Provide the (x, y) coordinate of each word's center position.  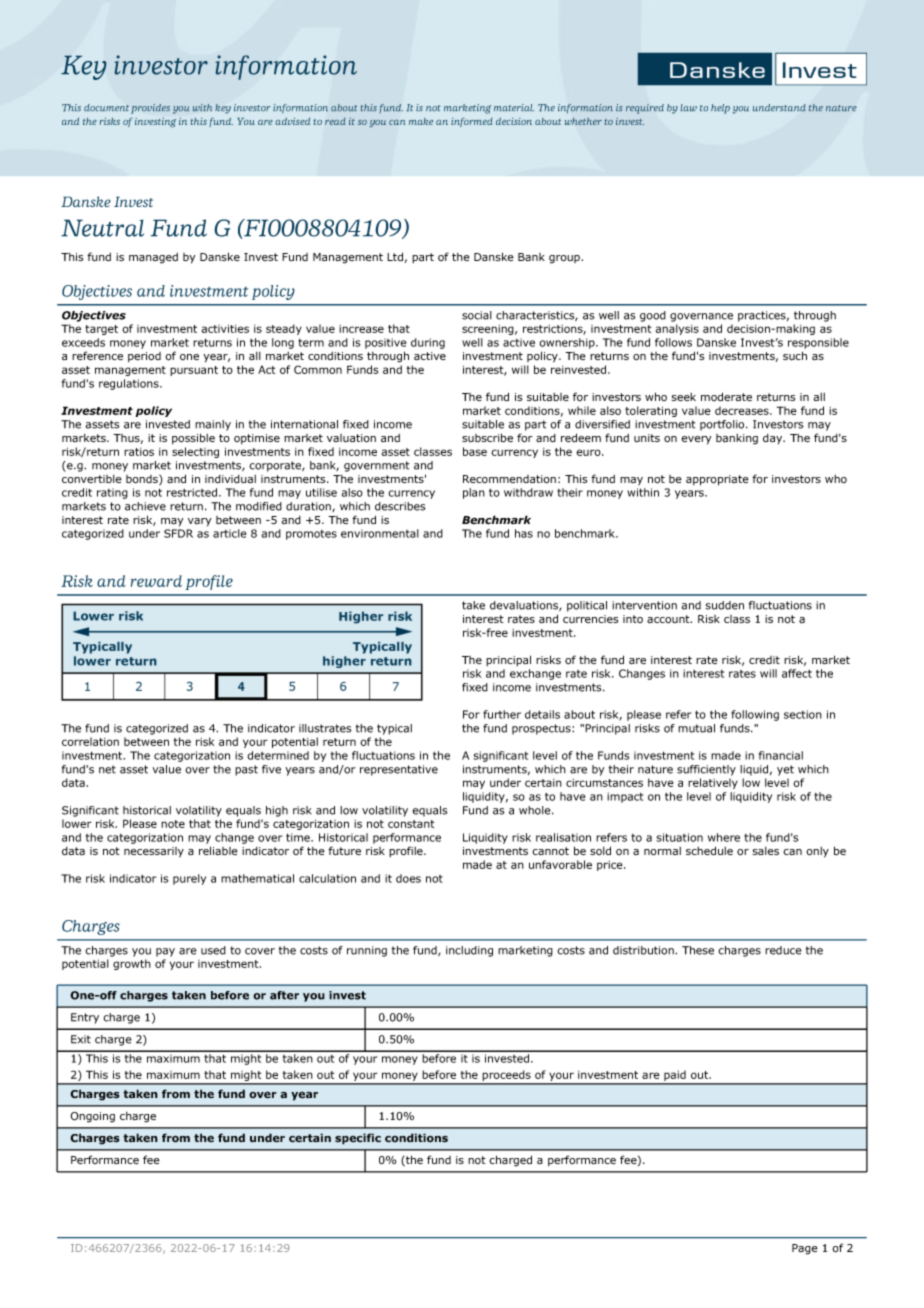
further (502, 714)
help (720, 109)
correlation (90, 741)
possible (193, 438)
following (755, 715)
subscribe (487, 438)
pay (165, 952)
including (469, 951)
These (698, 950)
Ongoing (93, 1117)
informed (472, 122)
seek (684, 397)
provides (150, 109)
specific (358, 1139)
